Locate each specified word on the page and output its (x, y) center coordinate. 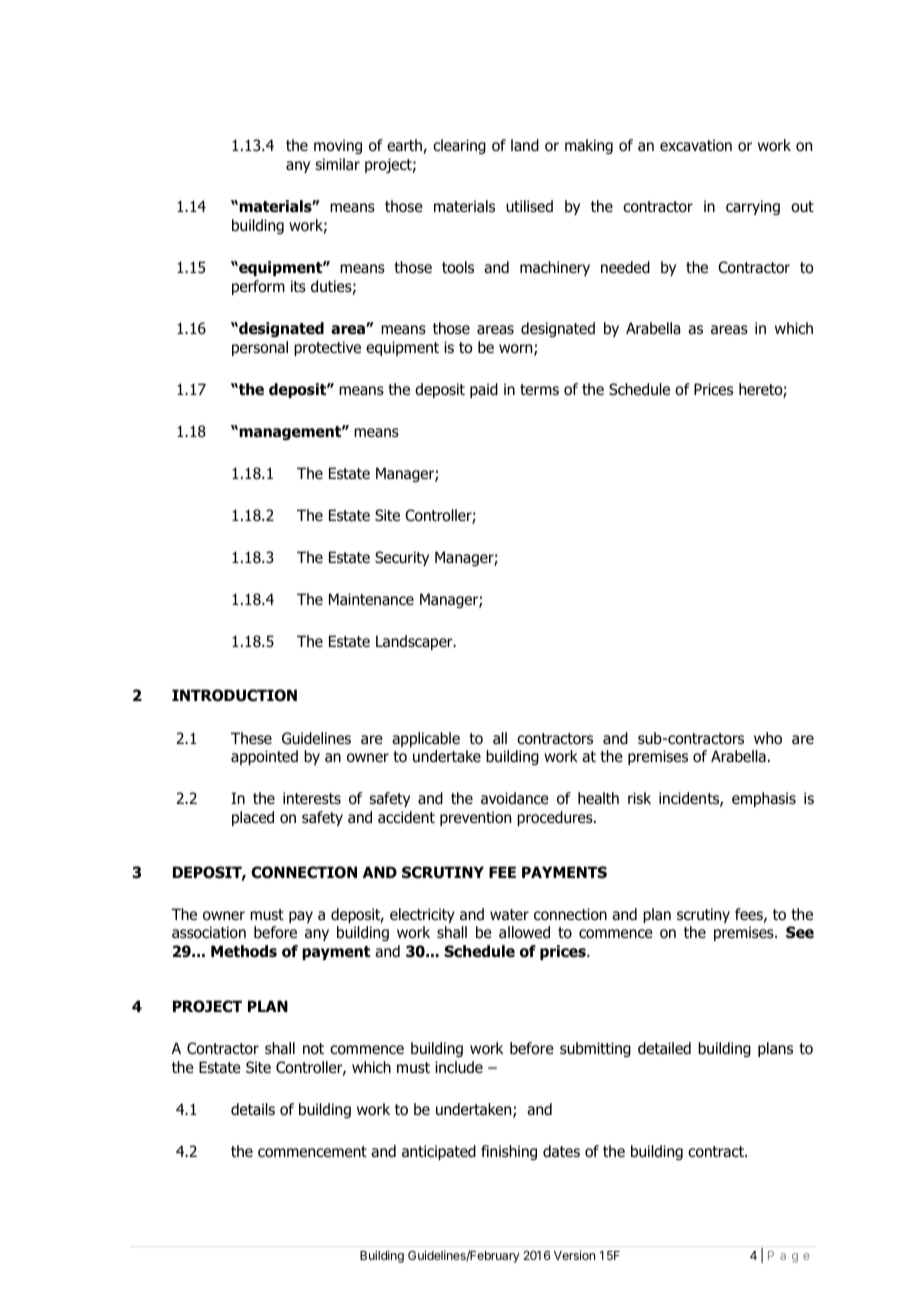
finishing (509, 1152)
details (253, 1109)
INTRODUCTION (234, 695)
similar (337, 164)
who (768, 738)
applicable (426, 739)
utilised (529, 206)
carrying (753, 207)
